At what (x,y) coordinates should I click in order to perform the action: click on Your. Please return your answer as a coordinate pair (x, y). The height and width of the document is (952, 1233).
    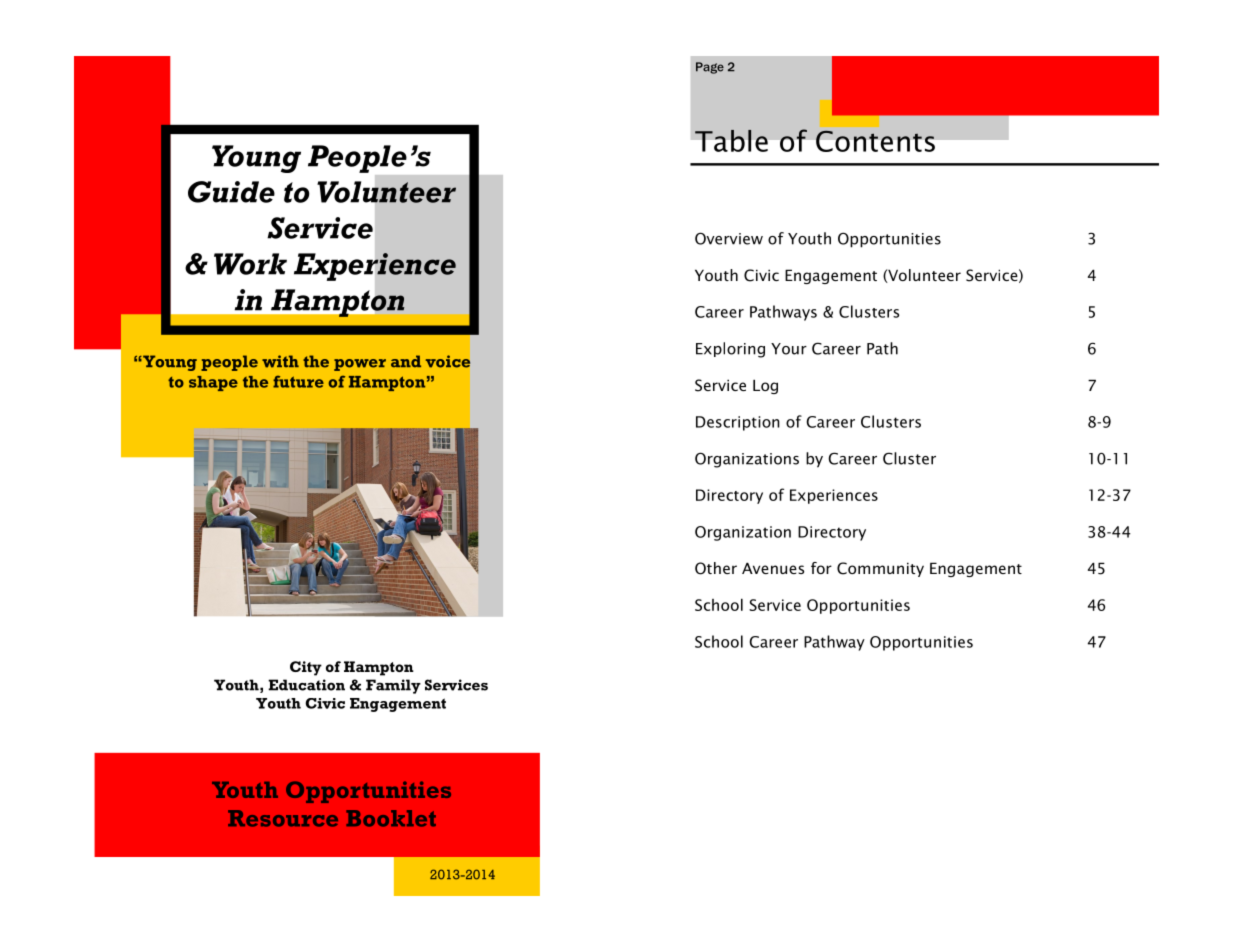
    Looking at the image, I should click on (789, 349).
